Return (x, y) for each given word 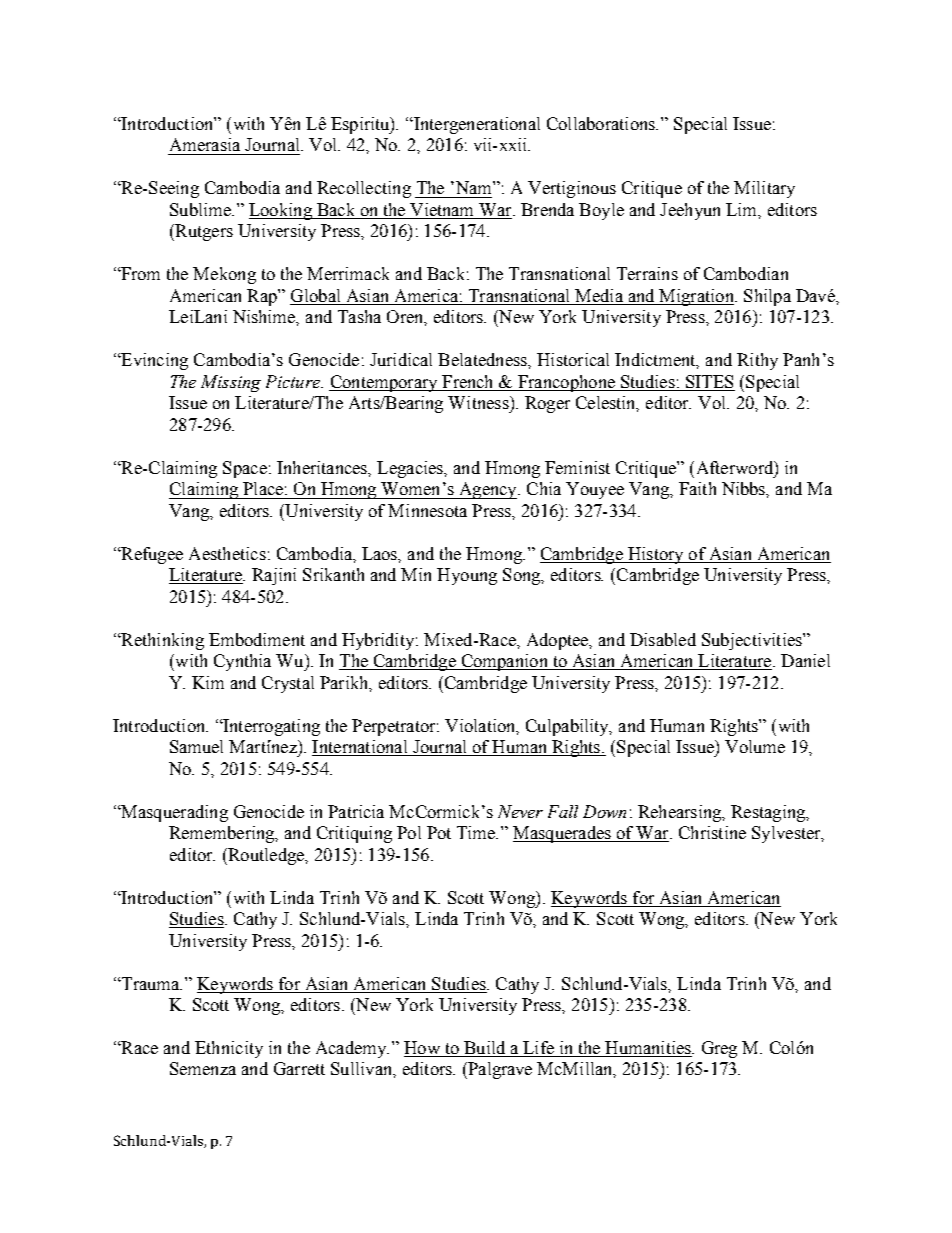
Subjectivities (753, 641)
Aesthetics (227, 553)
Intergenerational (476, 125)
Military (764, 189)
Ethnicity (229, 1049)
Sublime (201, 209)
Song (523, 576)
